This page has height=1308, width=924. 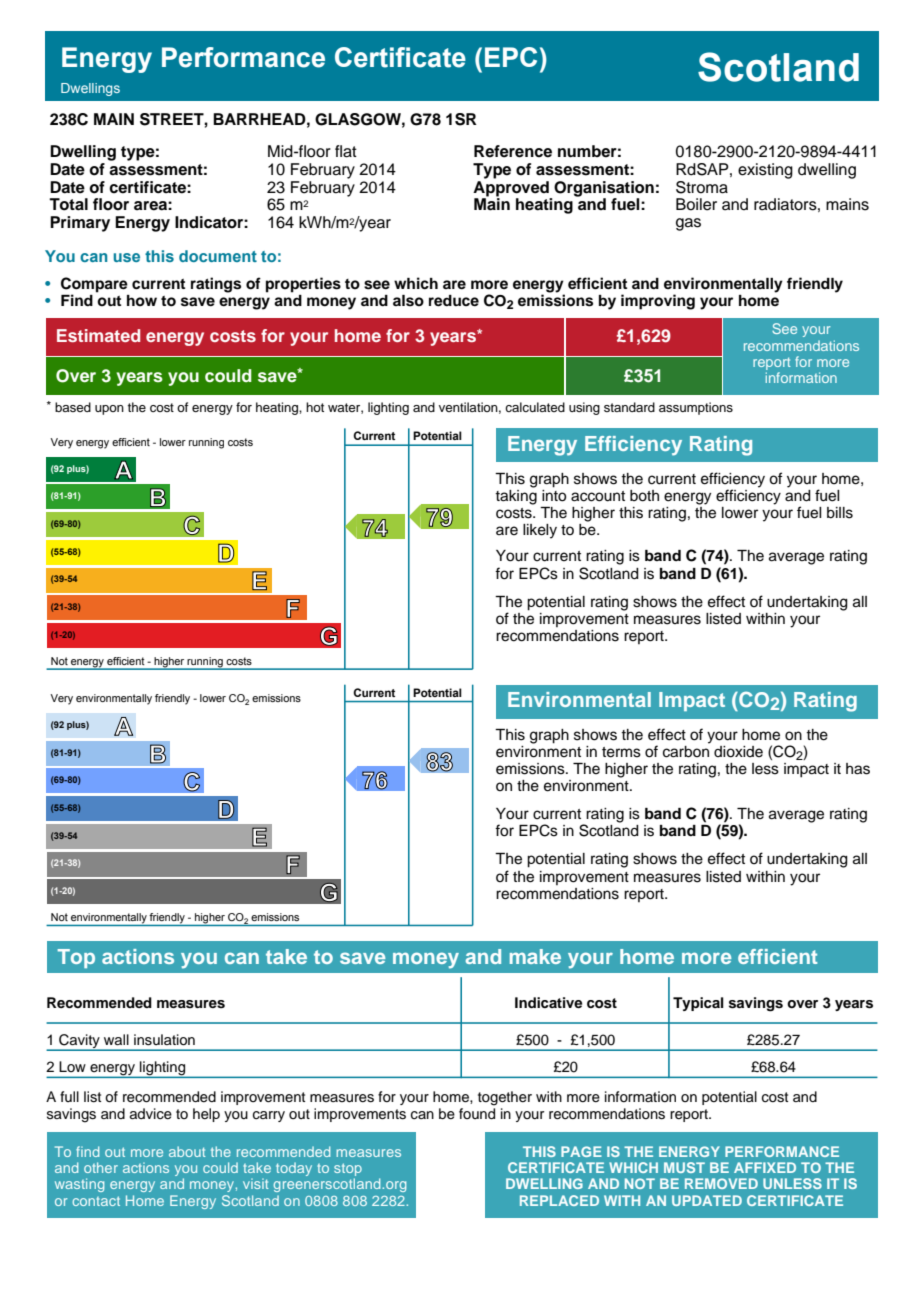 What do you see at coordinates (164, 1040) in the page?
I see `insulation` at bounding box center [164, 1040].
